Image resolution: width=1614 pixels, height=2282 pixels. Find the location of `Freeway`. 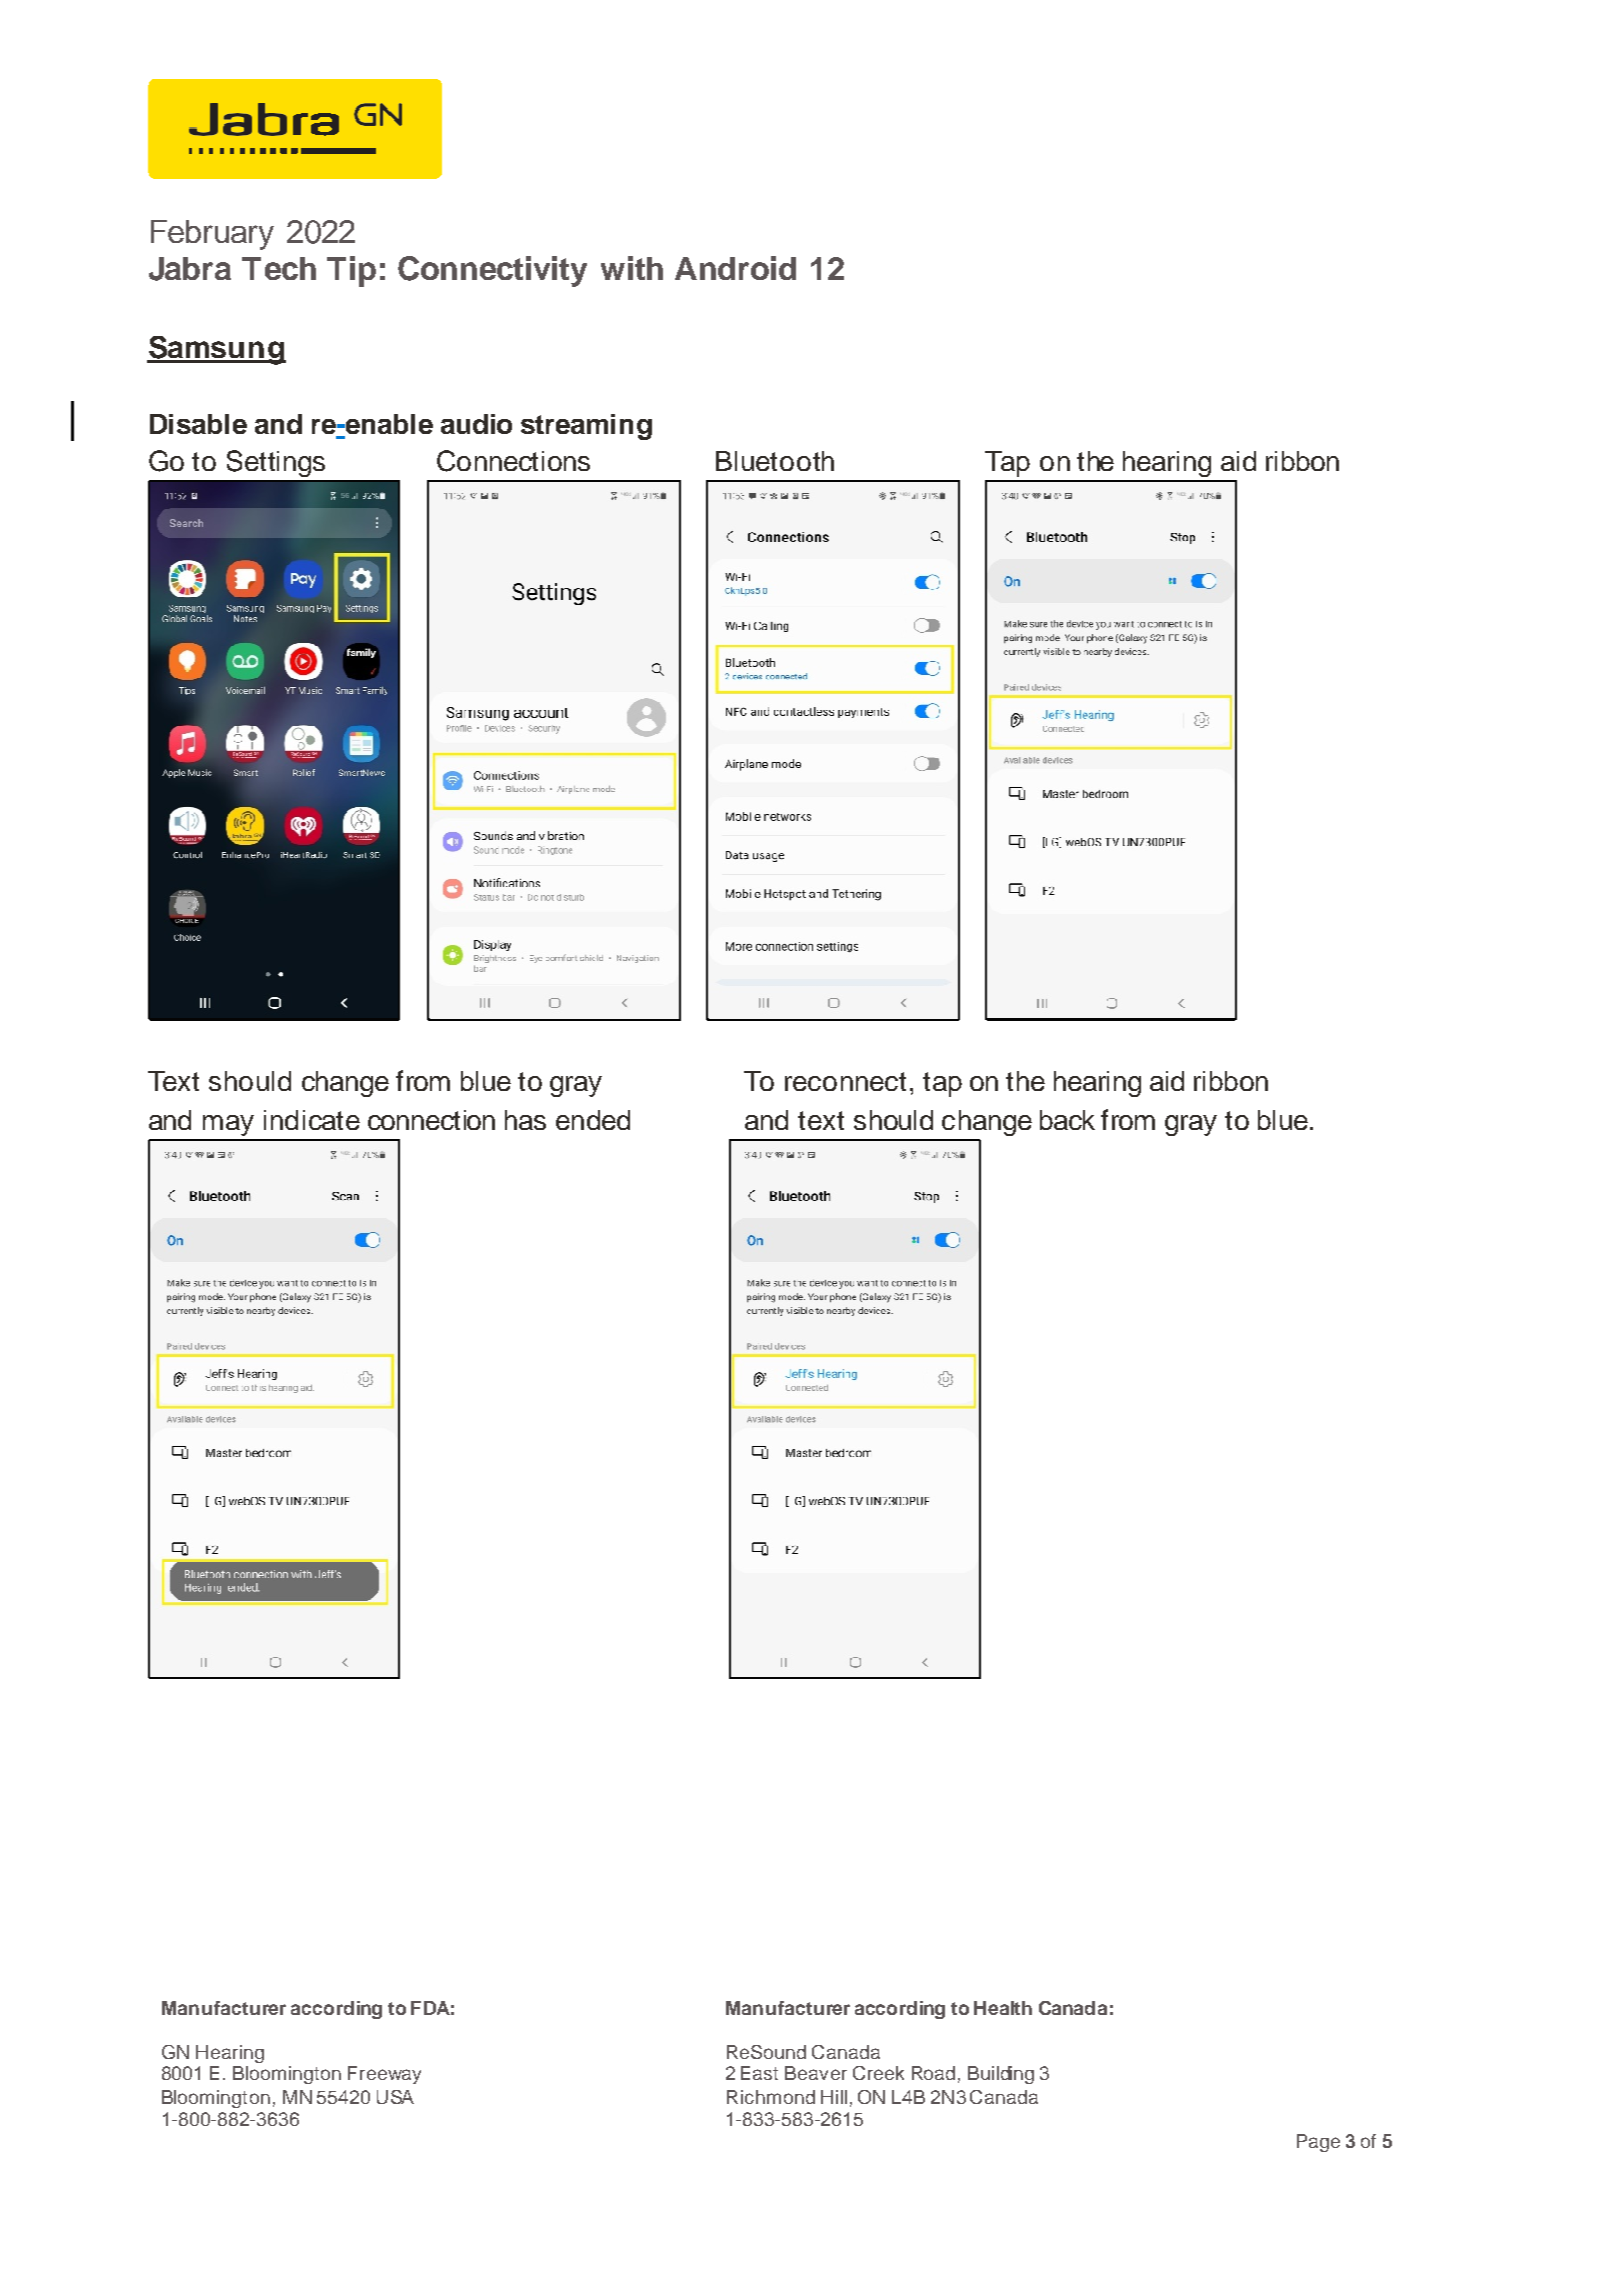

Freeway is located at coordinates (384, 2075).
